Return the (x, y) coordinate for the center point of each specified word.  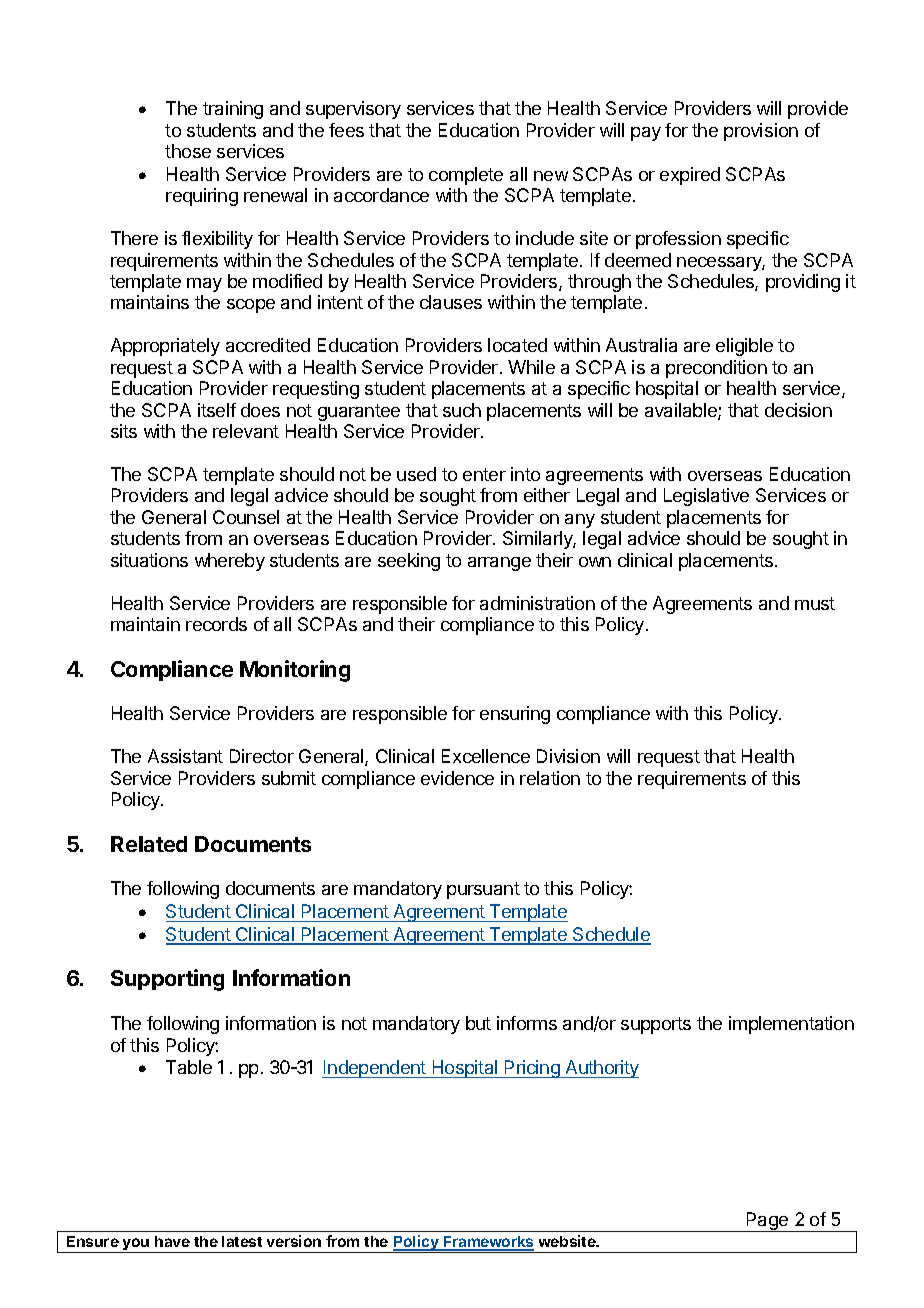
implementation (791, 1025)
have (172, 1241)
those (188, 151)
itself (217, 410)
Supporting (167, 980)
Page (767, 1222)
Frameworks (488, 1243)
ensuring (515, 715)
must (815, 603)
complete (466, 176)
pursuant (483, 890)
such (462, 410)
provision (761, 132)
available (682, 411)
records (216, 624)
